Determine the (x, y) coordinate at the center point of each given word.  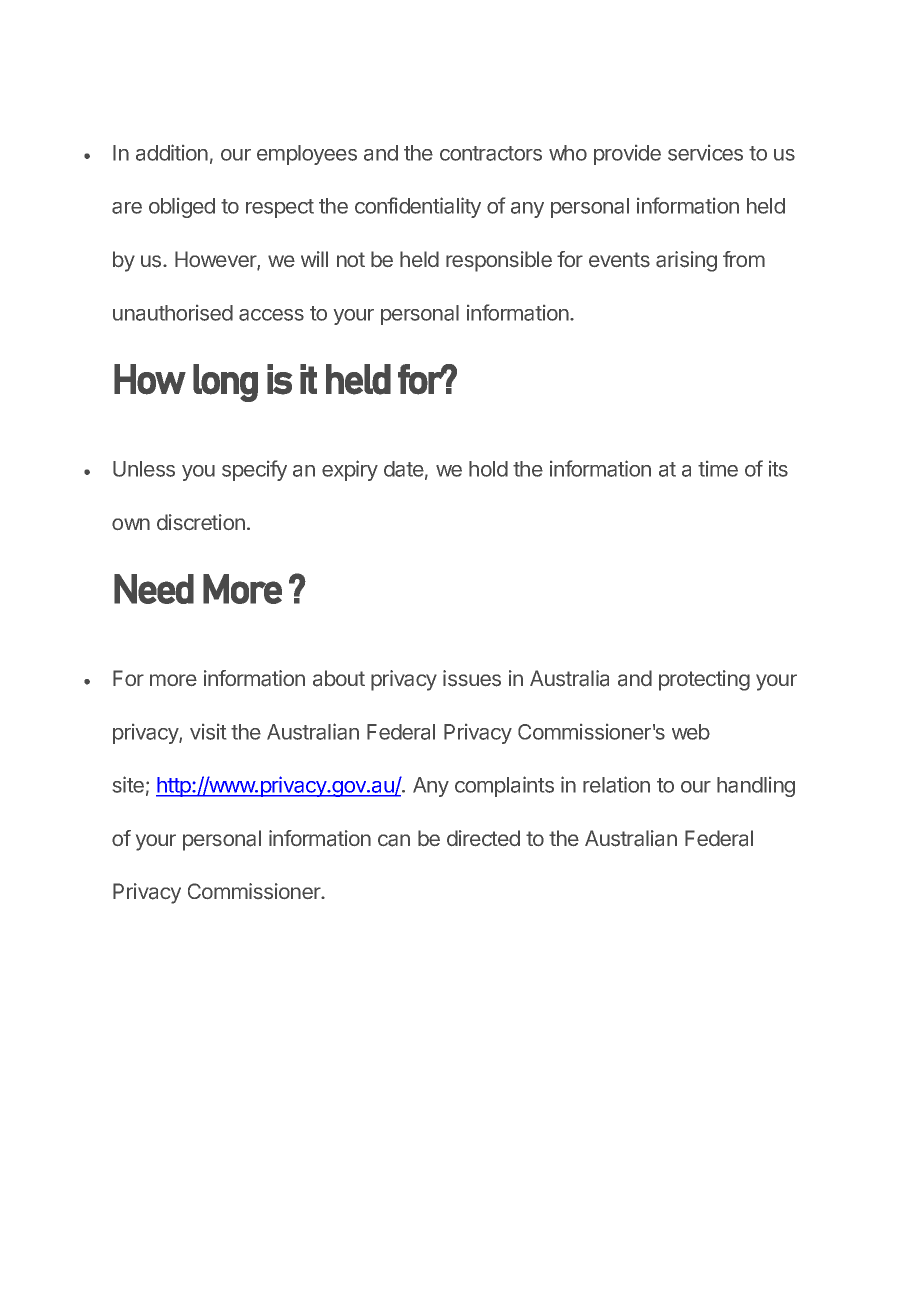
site (128, 784)
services (705, 153)
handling (756, 787)
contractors (491, 153)
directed (483, 838)
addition (172, 152)
